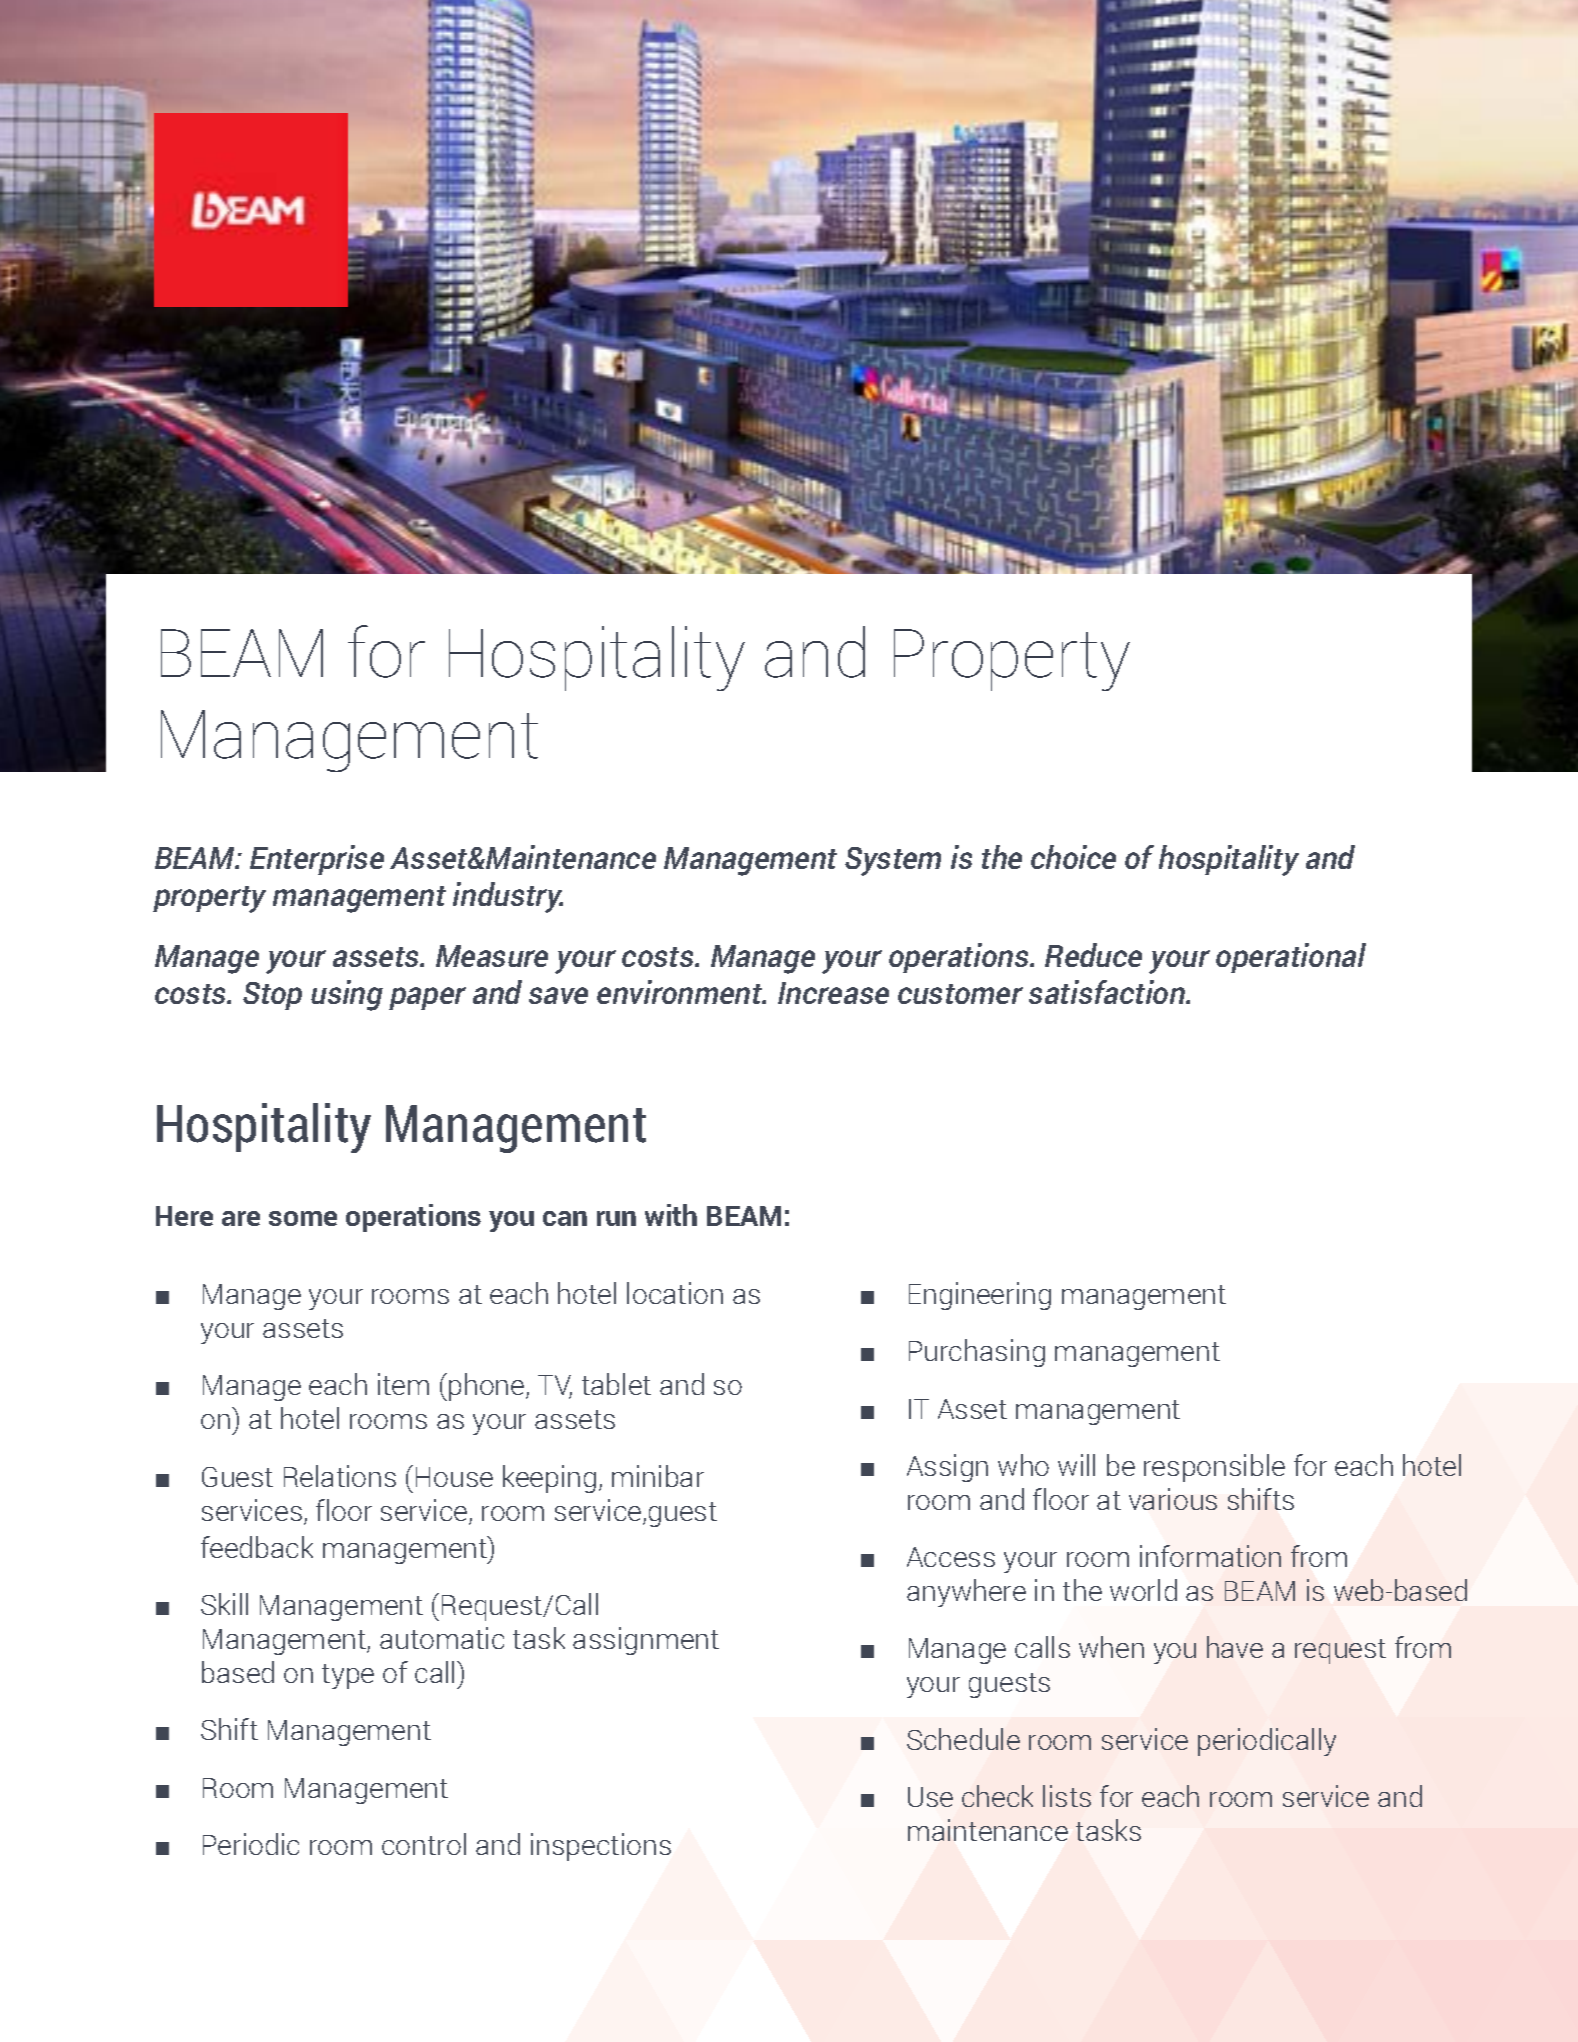  What do you see at coordinates (675, 1293) in the document?
I see `location` at bounding box center [675, 1293].
